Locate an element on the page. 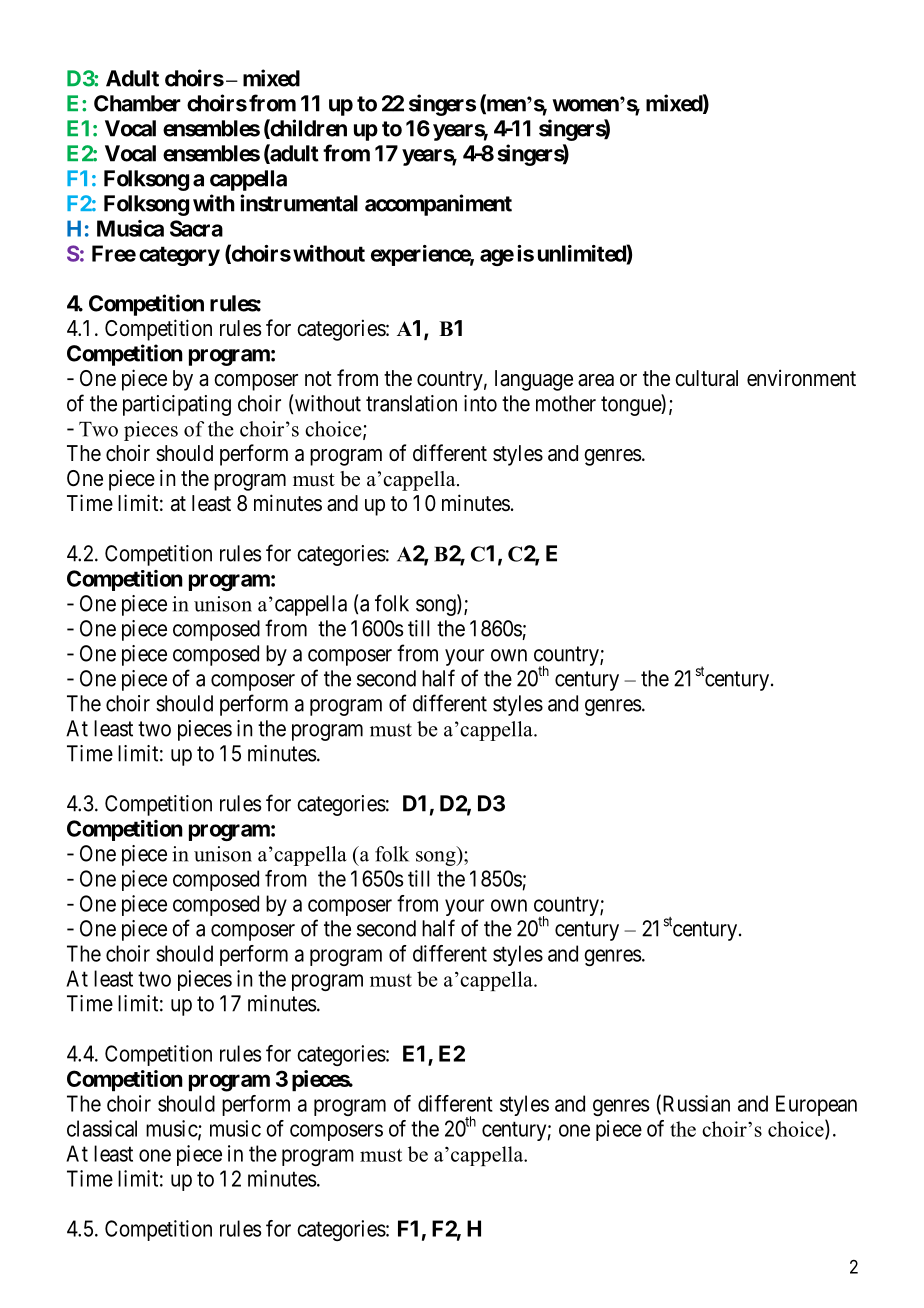  European is located at coordinates (816, 1105).
